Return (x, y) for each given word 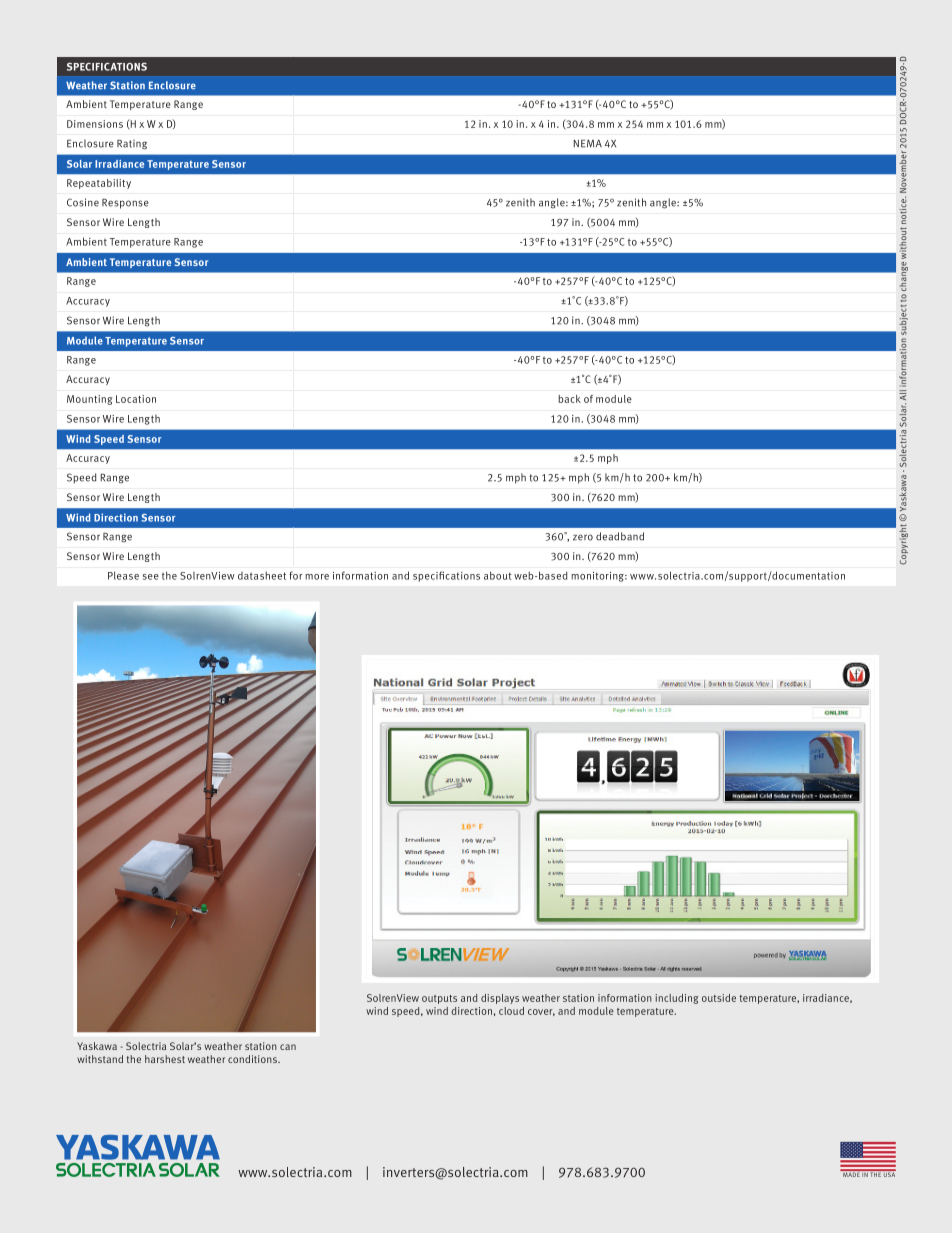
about (498, 575)
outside (719, 998)
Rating (132, 144)
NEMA (587, 143)
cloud (511, 1011)
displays (500, 999)
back (569, 399)
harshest (165, 1059)
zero (583, 537)
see (151, 577)
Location (136, 399)
